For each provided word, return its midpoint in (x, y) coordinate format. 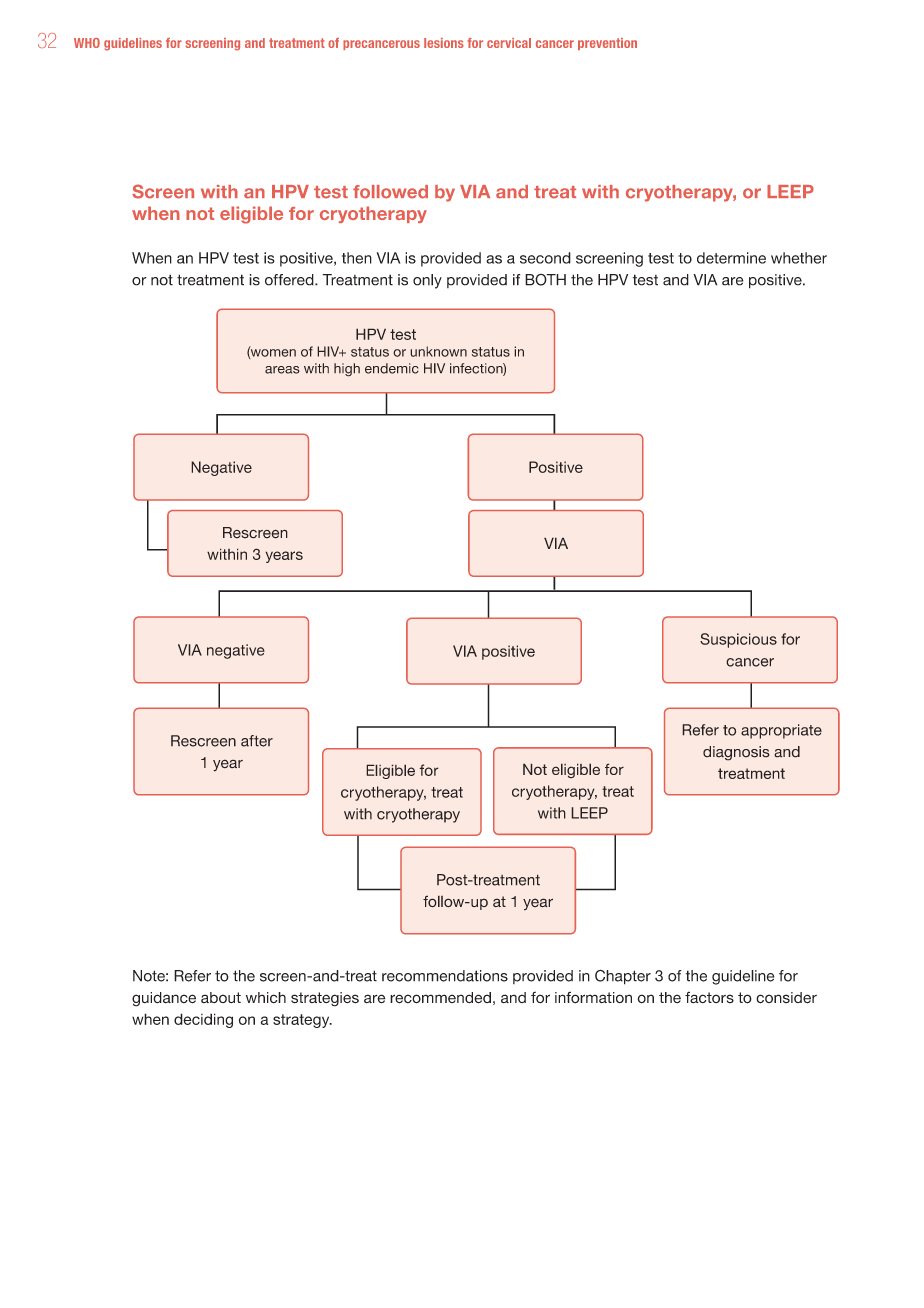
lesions (444, 43)
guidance (164, 999)
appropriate (781, 731)
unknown (438, 351)
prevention (607, 44)
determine (731, 258)
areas (282, 370)
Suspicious (738, 640)
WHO (87, 43)
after (257, 741)
